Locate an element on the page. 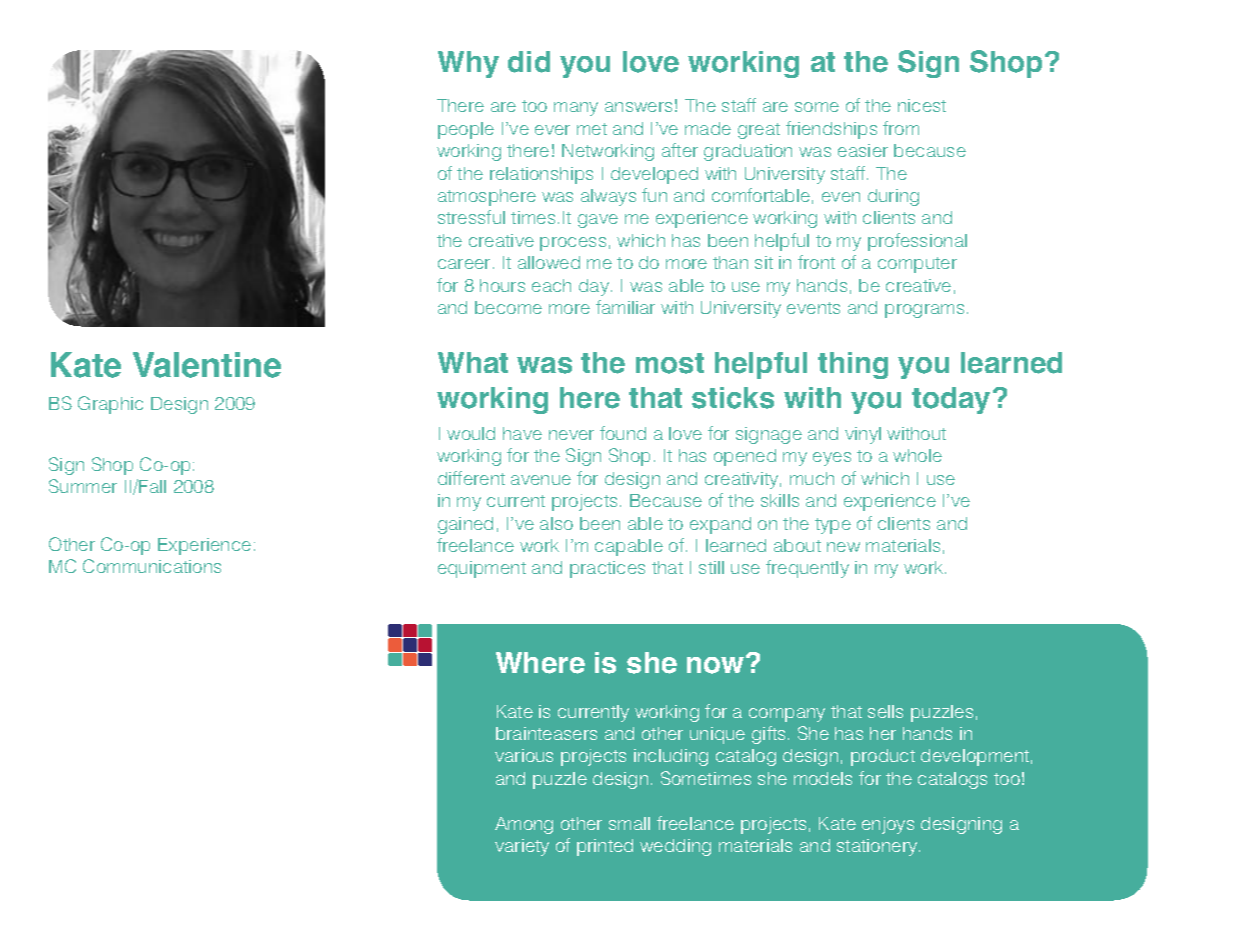 This page has height=952, width=1233. did is located at coordinates (529, 62).
